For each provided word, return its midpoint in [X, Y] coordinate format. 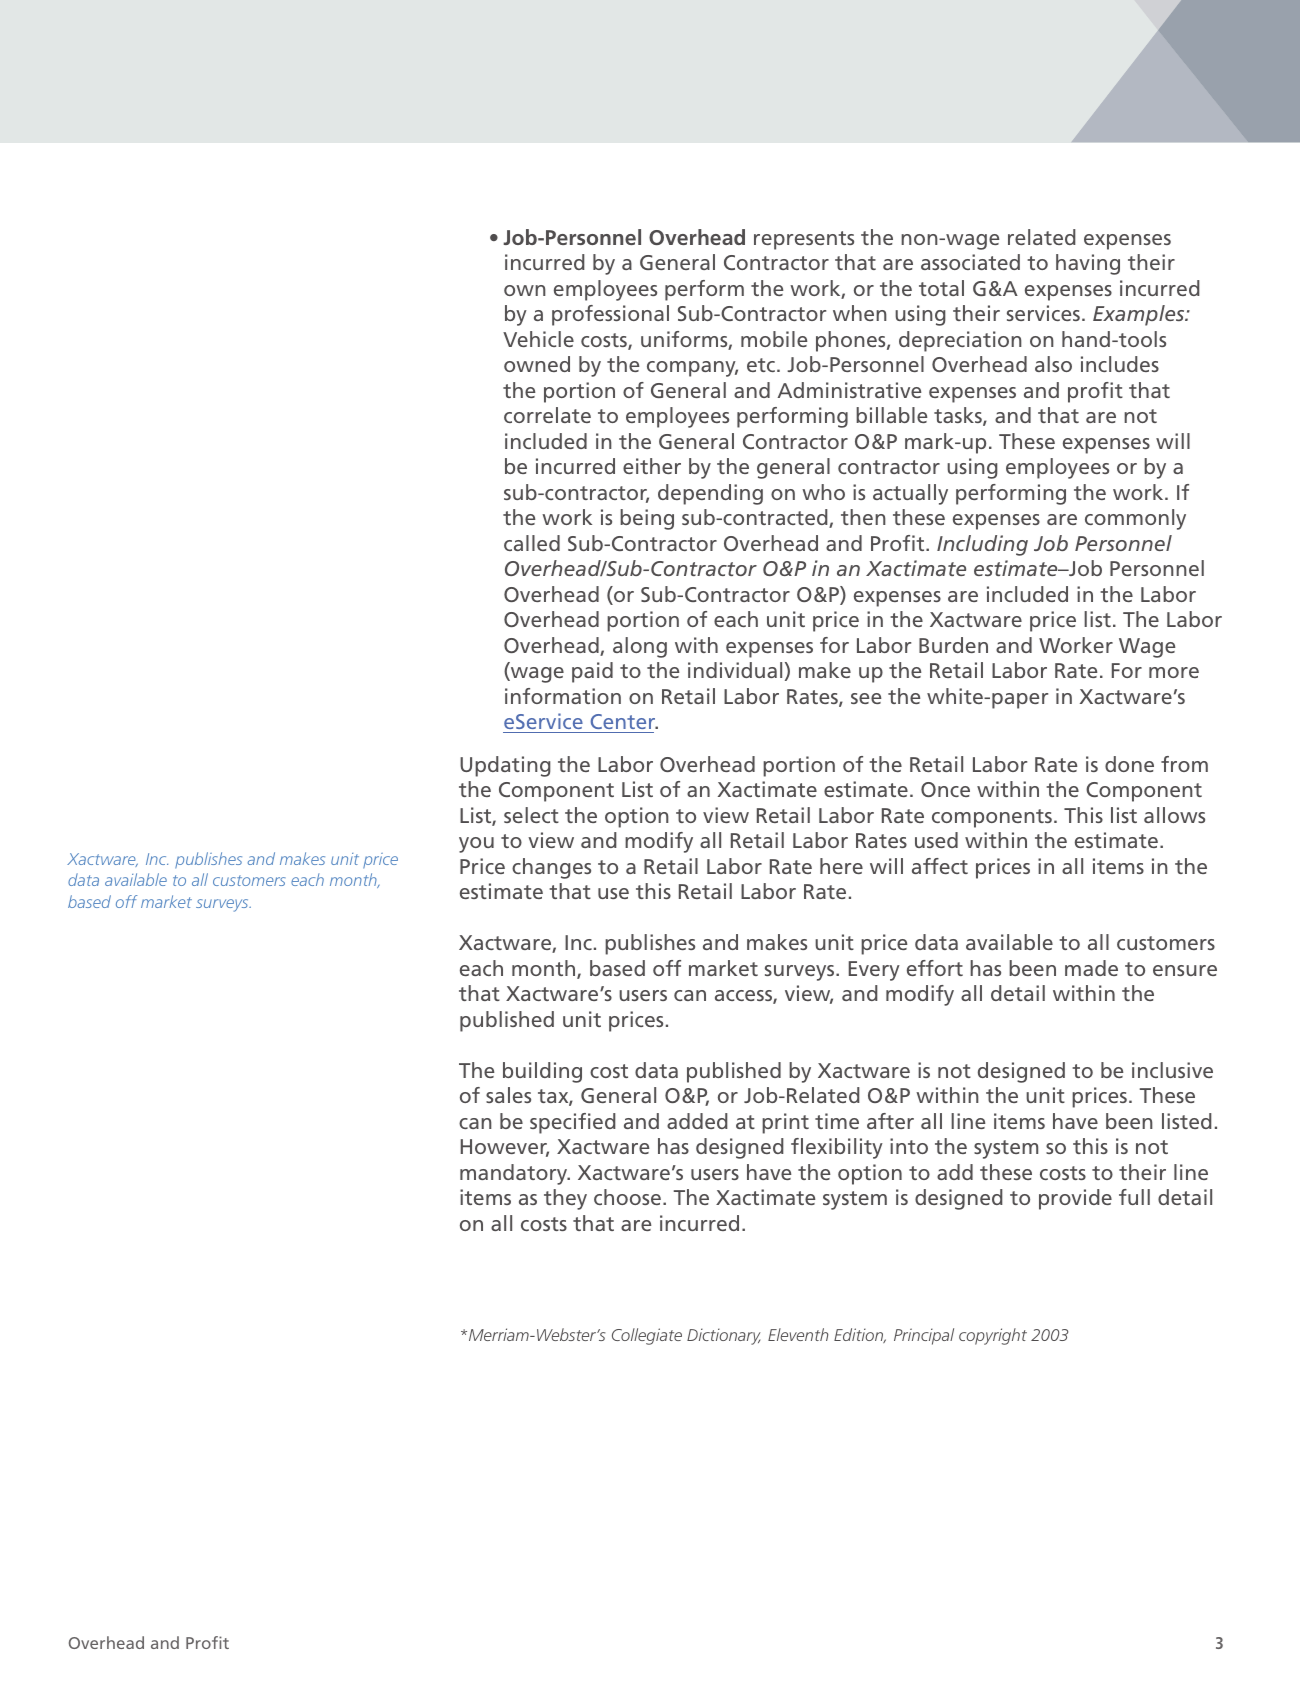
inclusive [1172, 1070]
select [531, 815]
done [1129, 764]
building [542, 1072]
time [837, 1121]
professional [610, 315]
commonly [1135, 519]
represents [804, 240]
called [532, 543]
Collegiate [647, 1336]
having [1088, 264]
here [841, 866]
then [863, 517]
